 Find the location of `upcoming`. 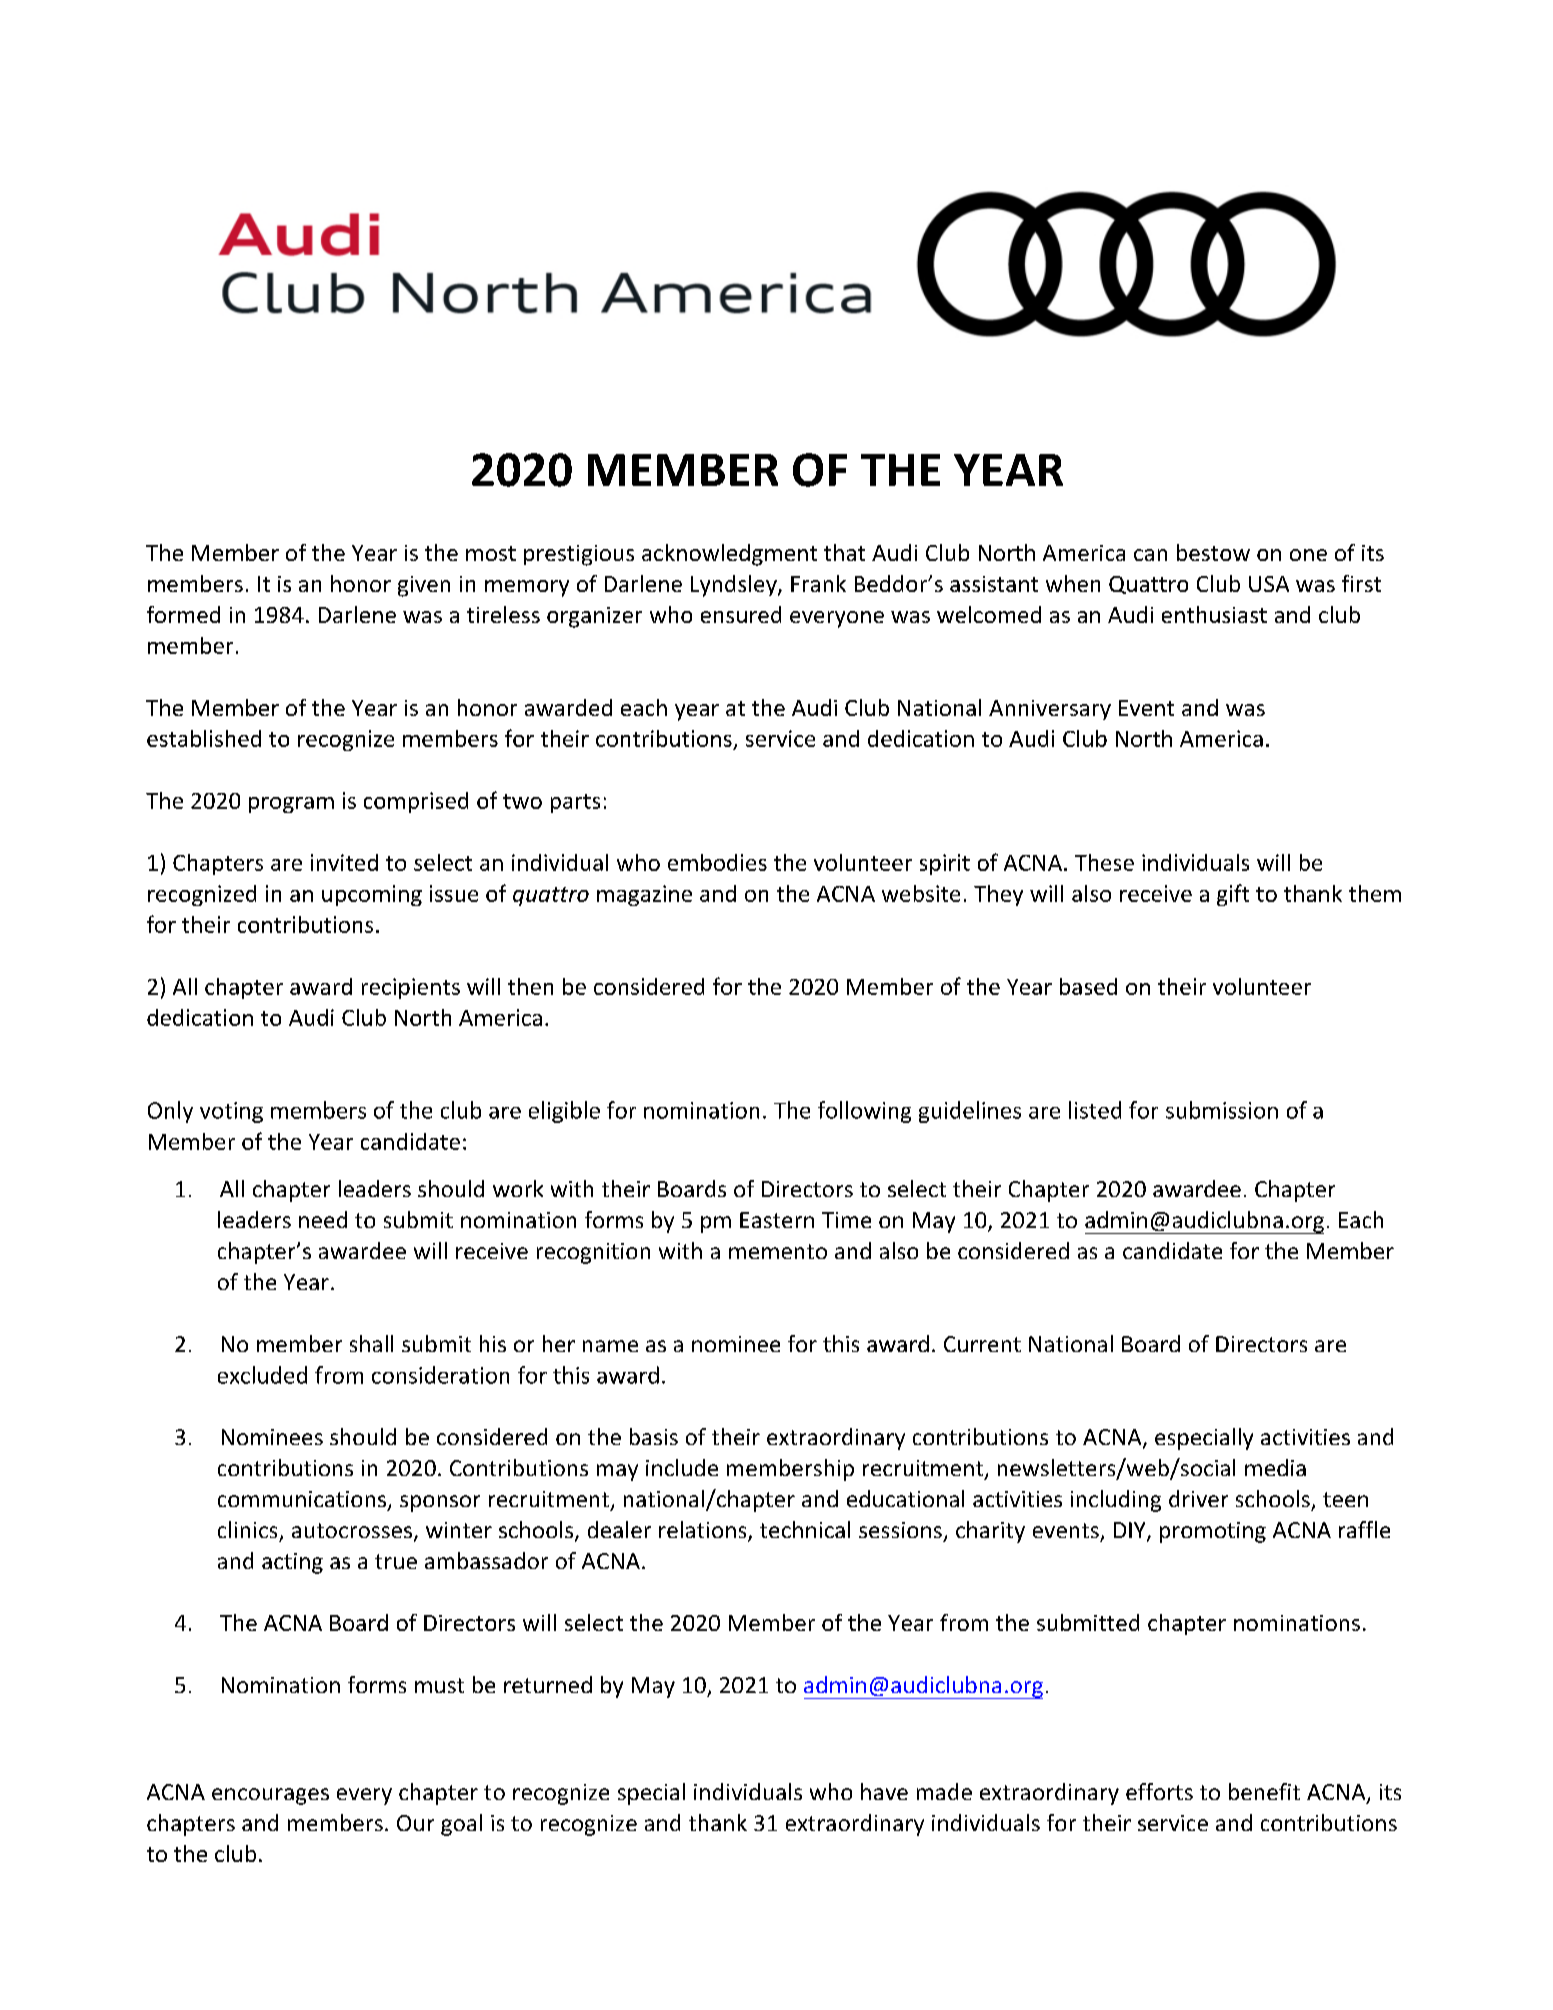

upcoming is located at coordinates (372, 895).
